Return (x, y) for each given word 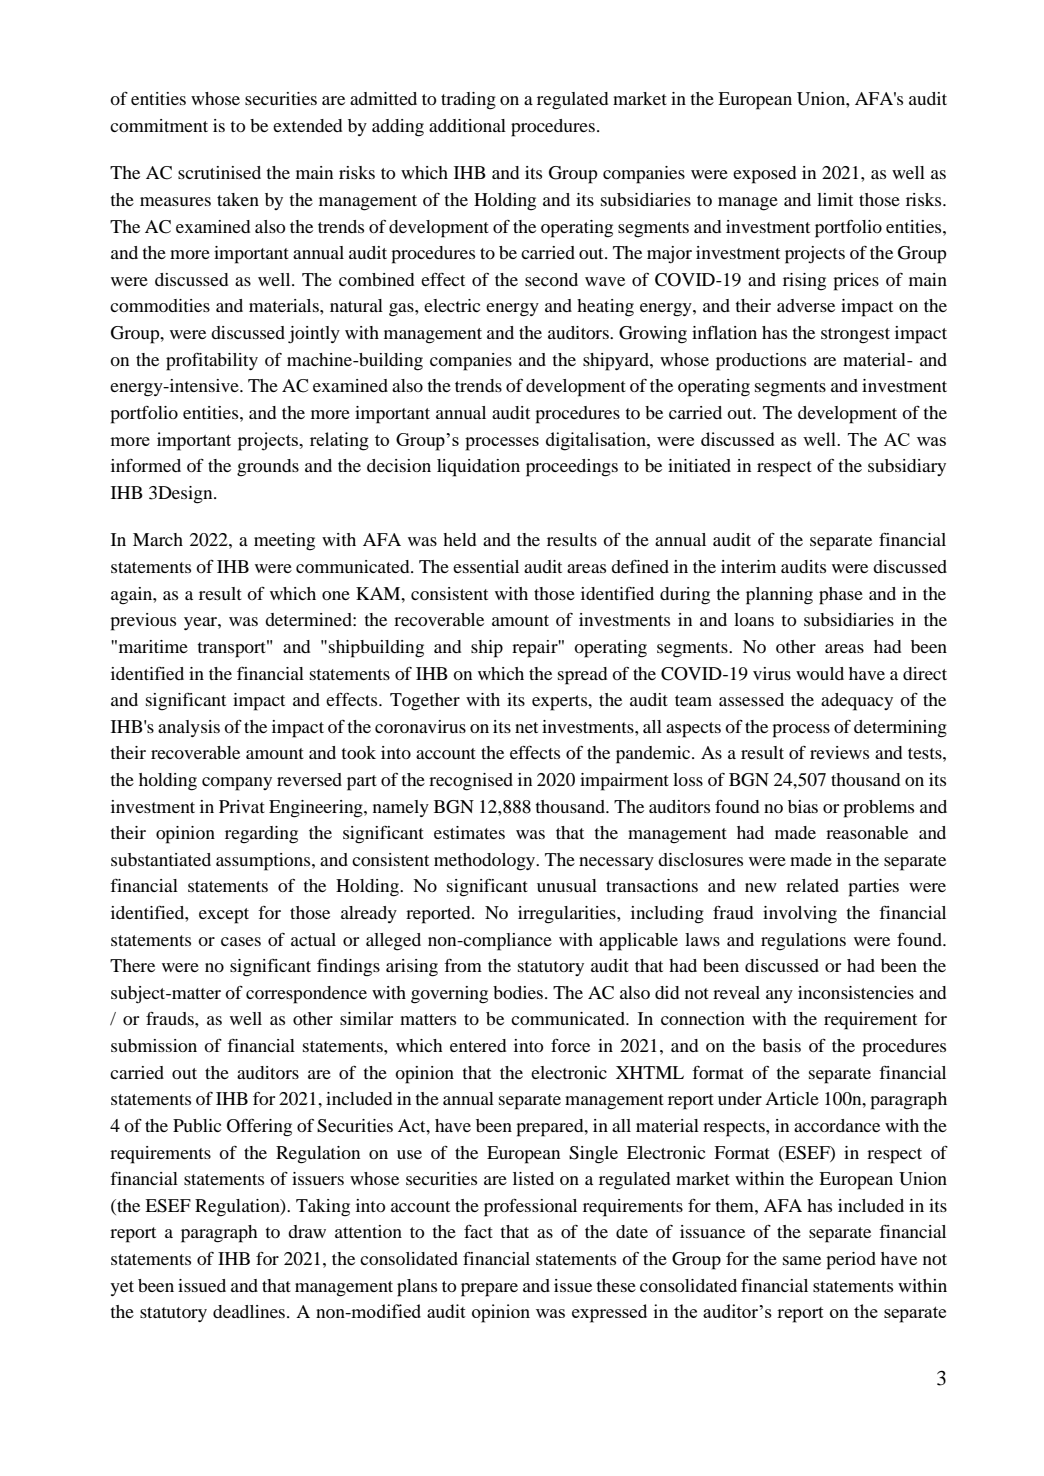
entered (478, 1045)
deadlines (250, 1311)
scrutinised (219, 172)
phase (841, 596)
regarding (261, 835)
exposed (764, 175)
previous (143, 622)
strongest (855, 336)
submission (154, 1045)
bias (803, 806)
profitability (212, 362)
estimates (469, 832)
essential (486, 566)
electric (452, 305)
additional (467, 125)
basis (782, 1045)
